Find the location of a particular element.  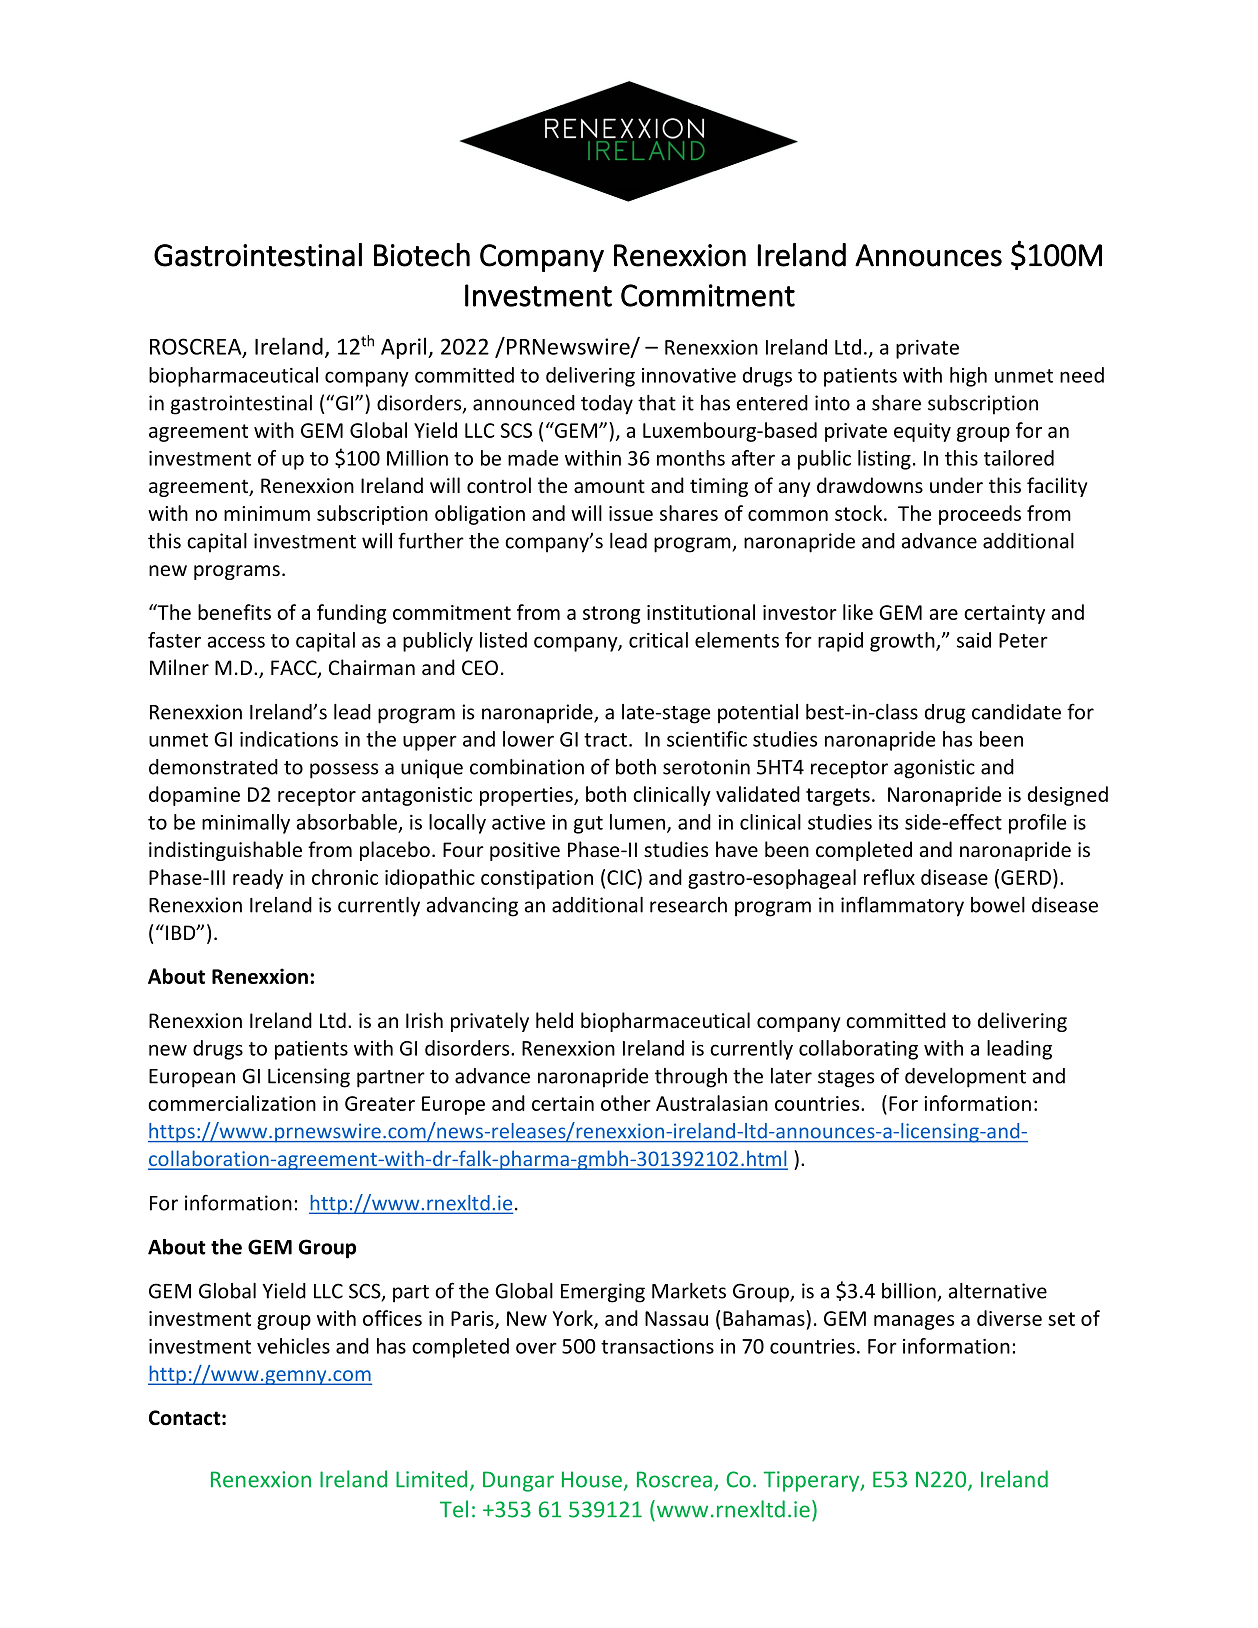

other is located at coordinates (626, 1103).
